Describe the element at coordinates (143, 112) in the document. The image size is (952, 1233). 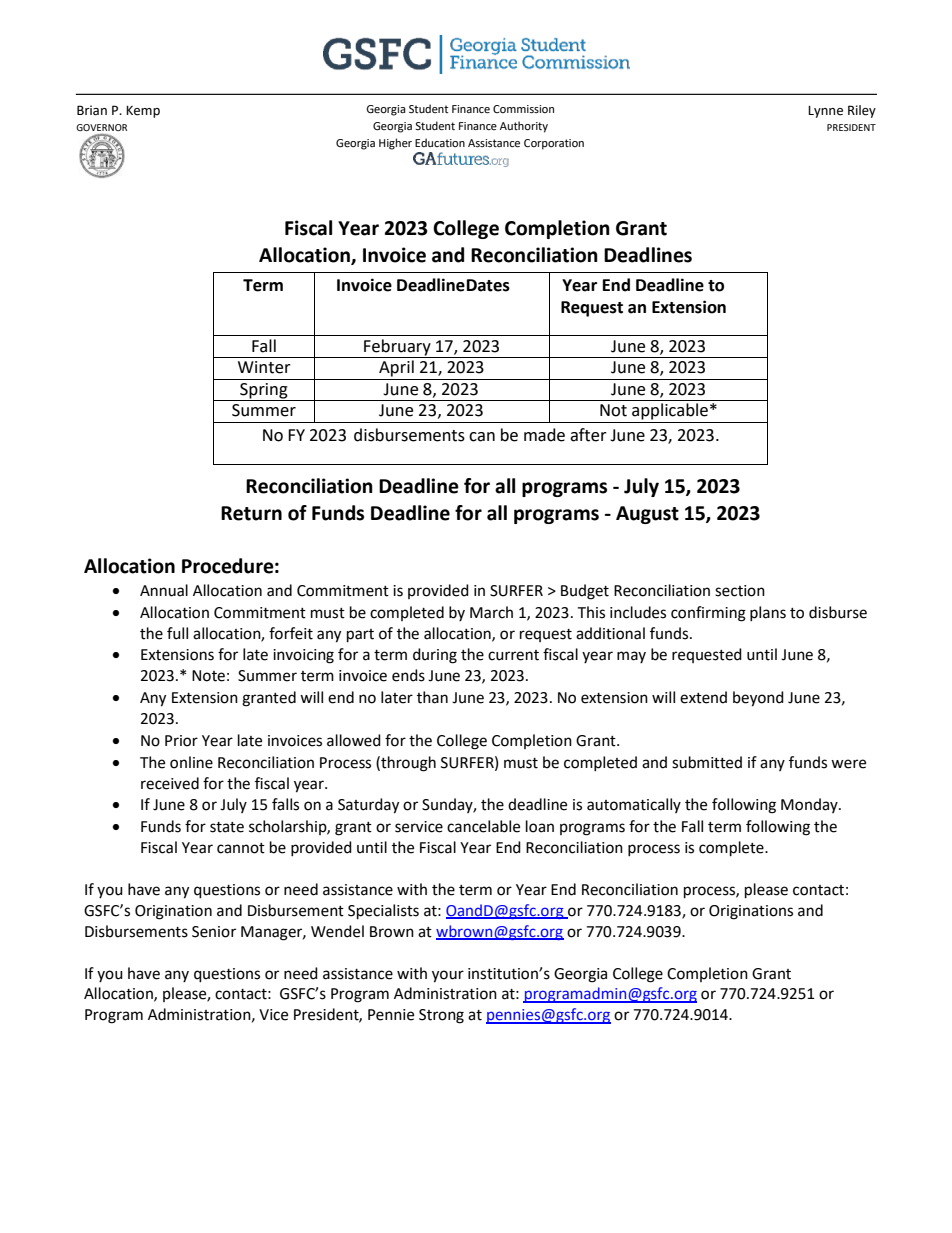
I see `Kemp` at that location.
